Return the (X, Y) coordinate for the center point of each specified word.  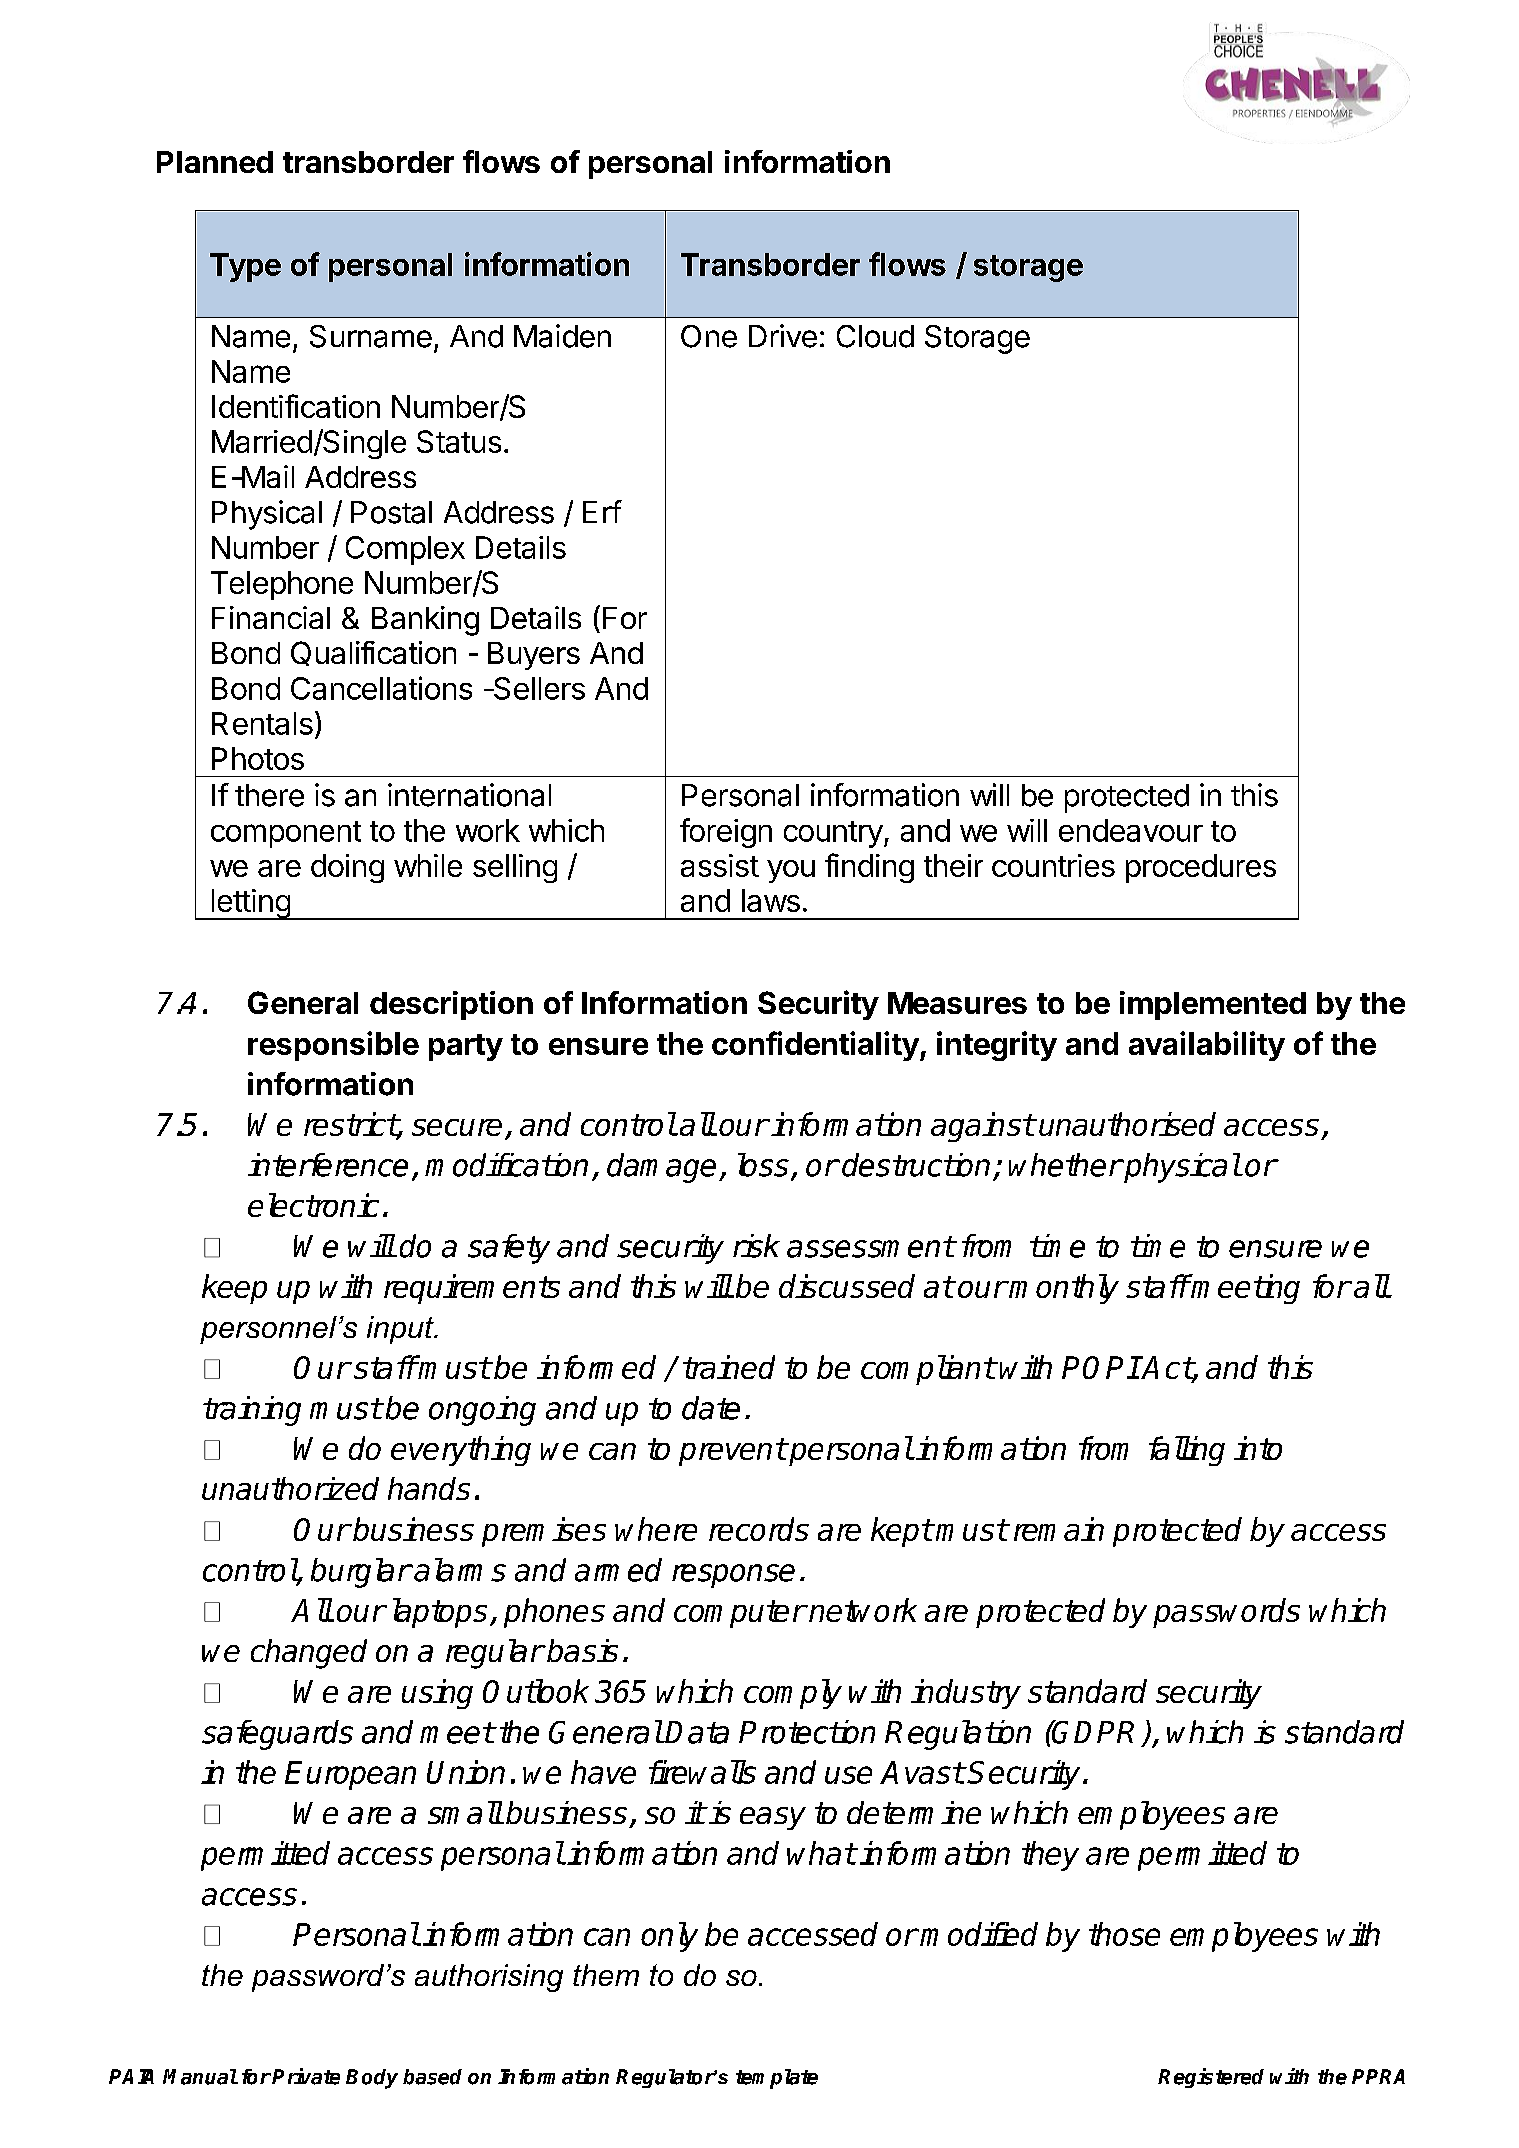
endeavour (1131, 830)
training (252, 1411)
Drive (783, 336)
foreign (726, 833)
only (669, 1937)
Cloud (875, 336)
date (711, 1408)
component (286, 834)
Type (245, 267)
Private (306, 2076)
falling (1187, 1451)
